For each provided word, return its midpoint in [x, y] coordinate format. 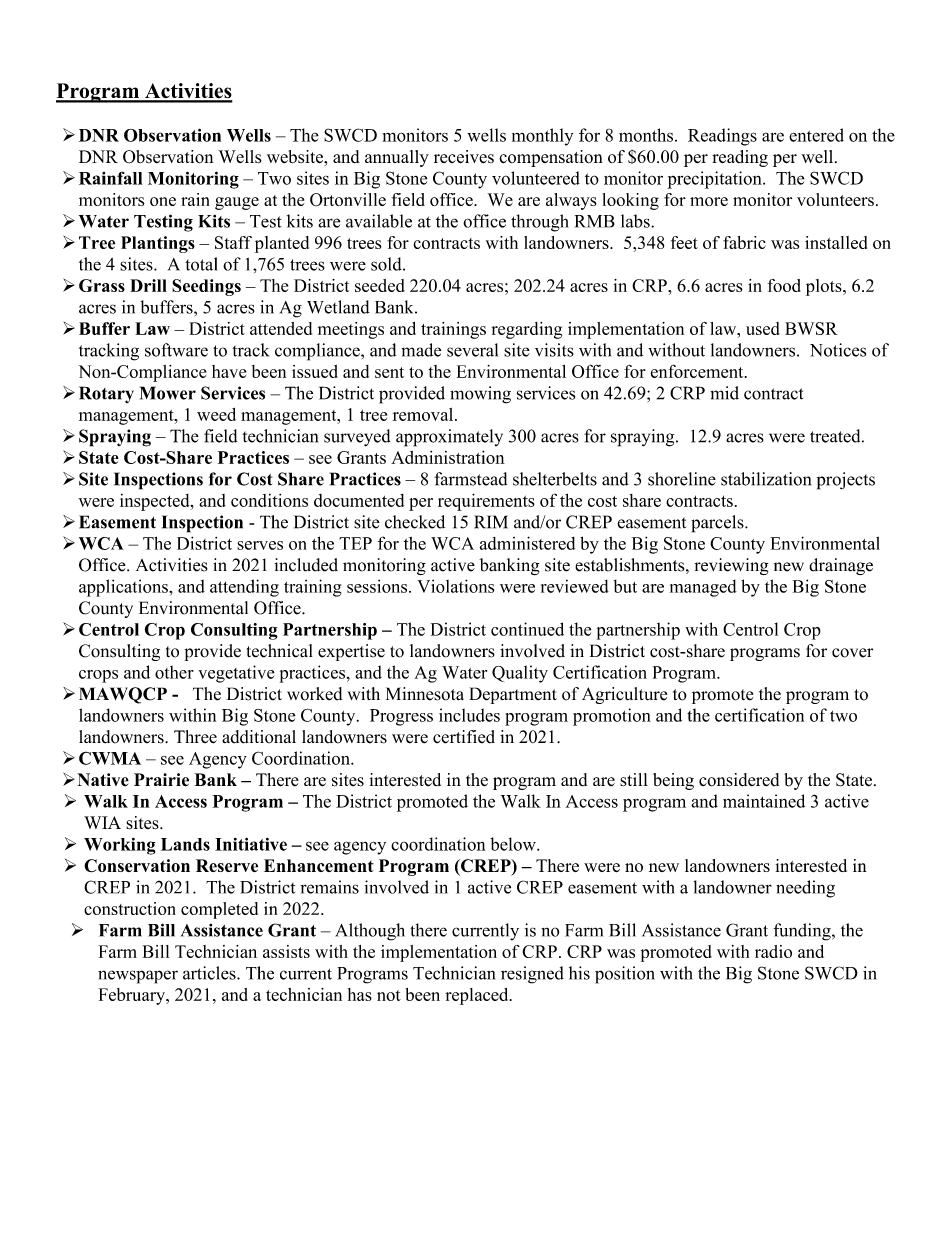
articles [210, 973]
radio [773, 951]
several [472, 350]
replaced [478, 996]
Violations [455, 586]
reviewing [731, 566]
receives [464, 157]
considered [739, 780]
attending [244, 588]
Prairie [161, 780]
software [176, 350]
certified [464, 737]
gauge [237, 203]
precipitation [715, 180]
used [763, 328]
